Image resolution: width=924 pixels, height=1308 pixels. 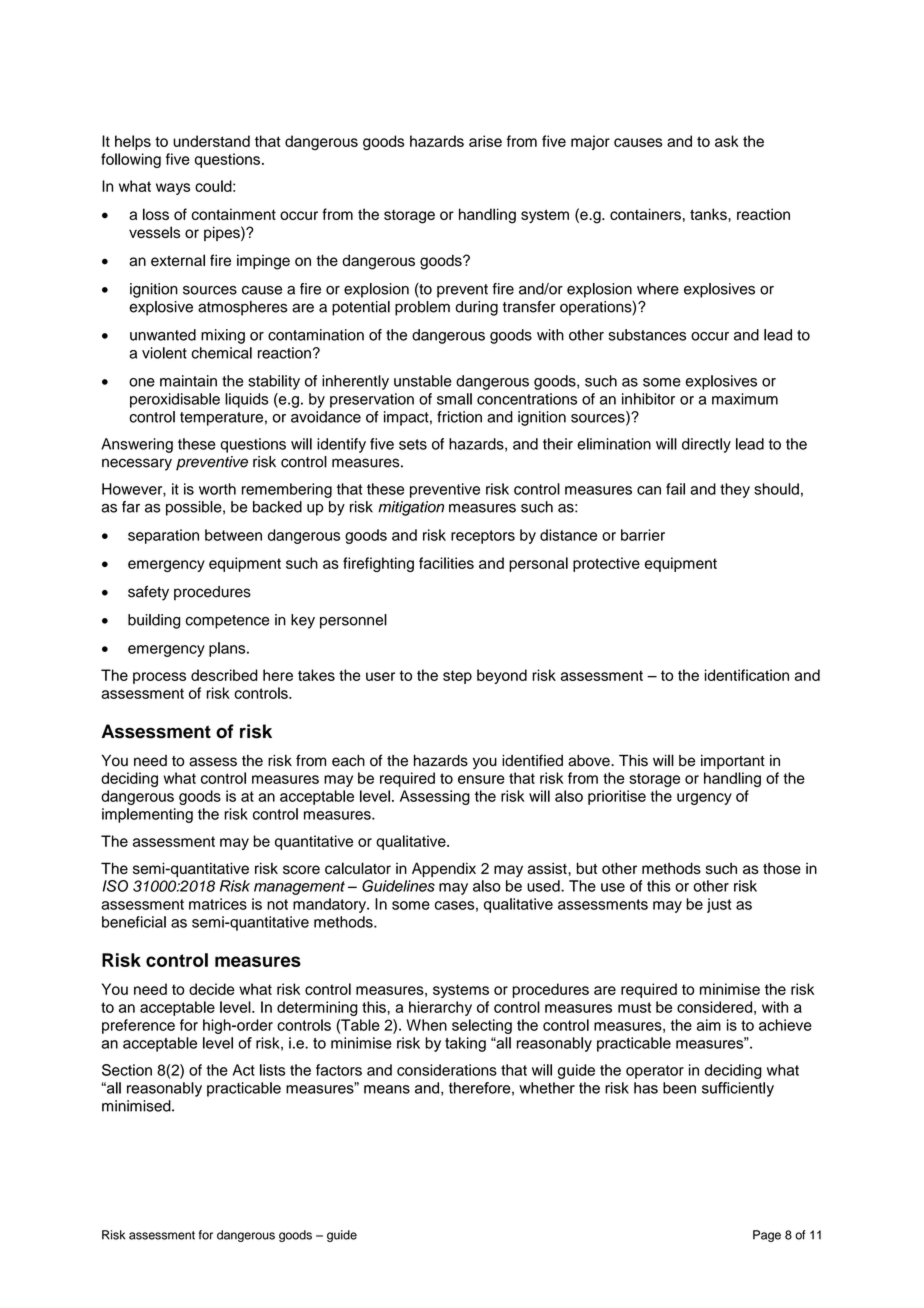 I want to click on arise, so click(x=485, y=141).
